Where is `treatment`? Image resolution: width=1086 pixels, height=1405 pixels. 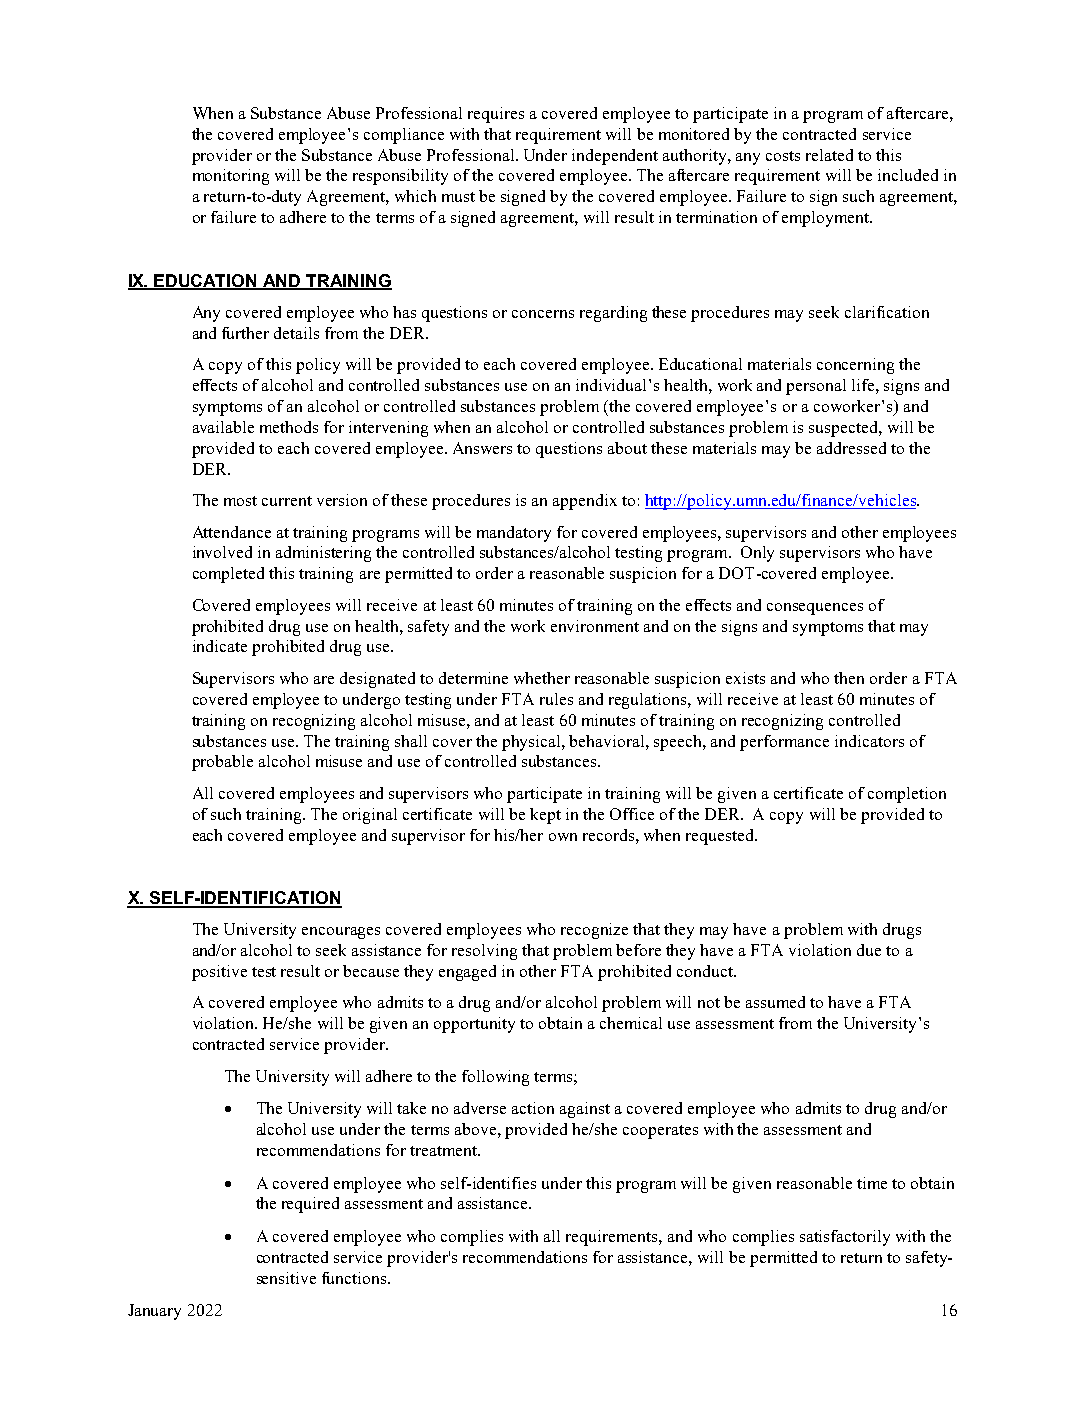
treatment is located at coordinates (444, 1151).
